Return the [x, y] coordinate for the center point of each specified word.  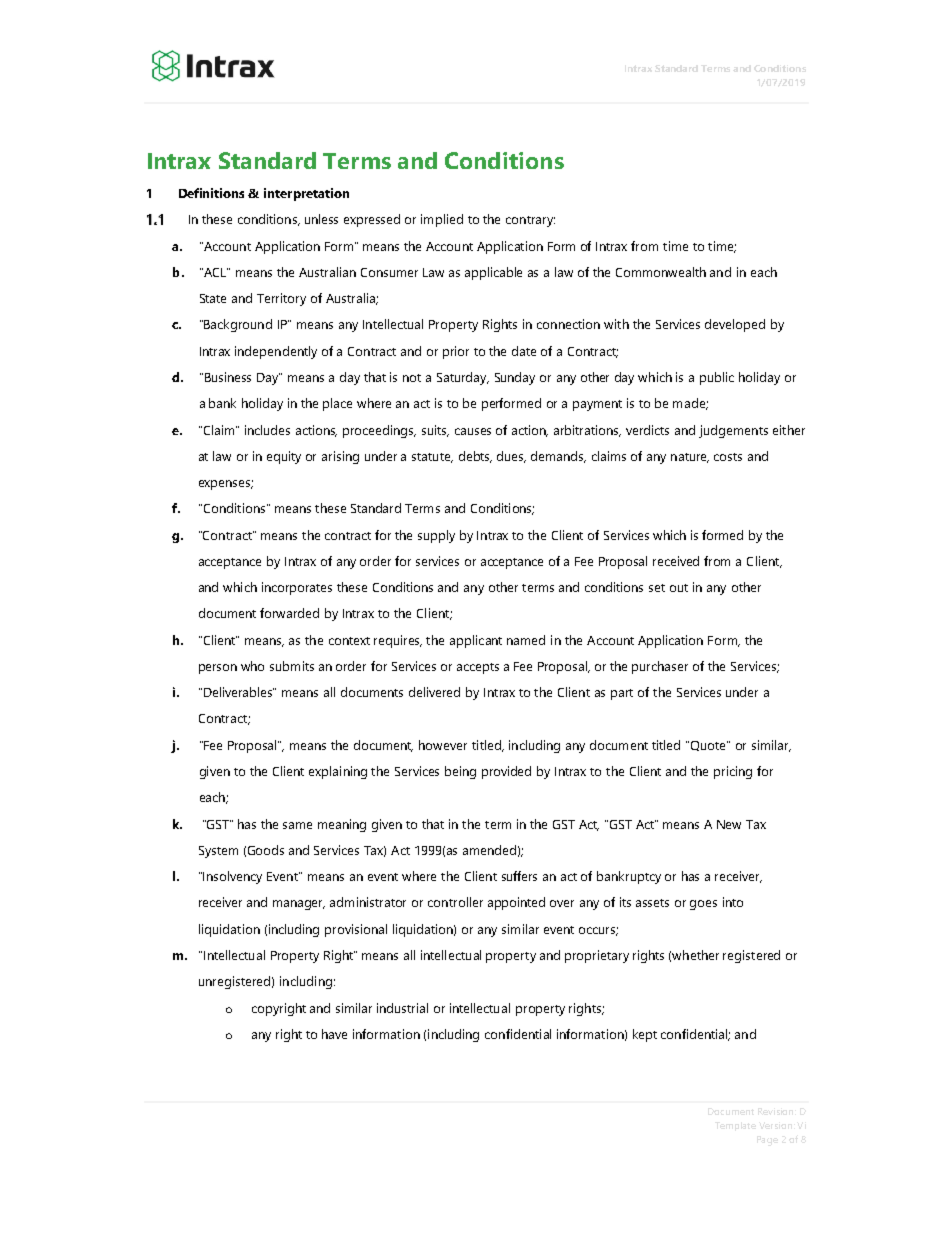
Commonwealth [661, 272]
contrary [530, 221]
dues [511, 457]
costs [728, 457]
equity [284, 457]
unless [321, 219]
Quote [709, 746]
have [334, 1034]
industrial [402, 1008]
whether [695, 955]
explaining [338, 772]
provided [506, 772]
